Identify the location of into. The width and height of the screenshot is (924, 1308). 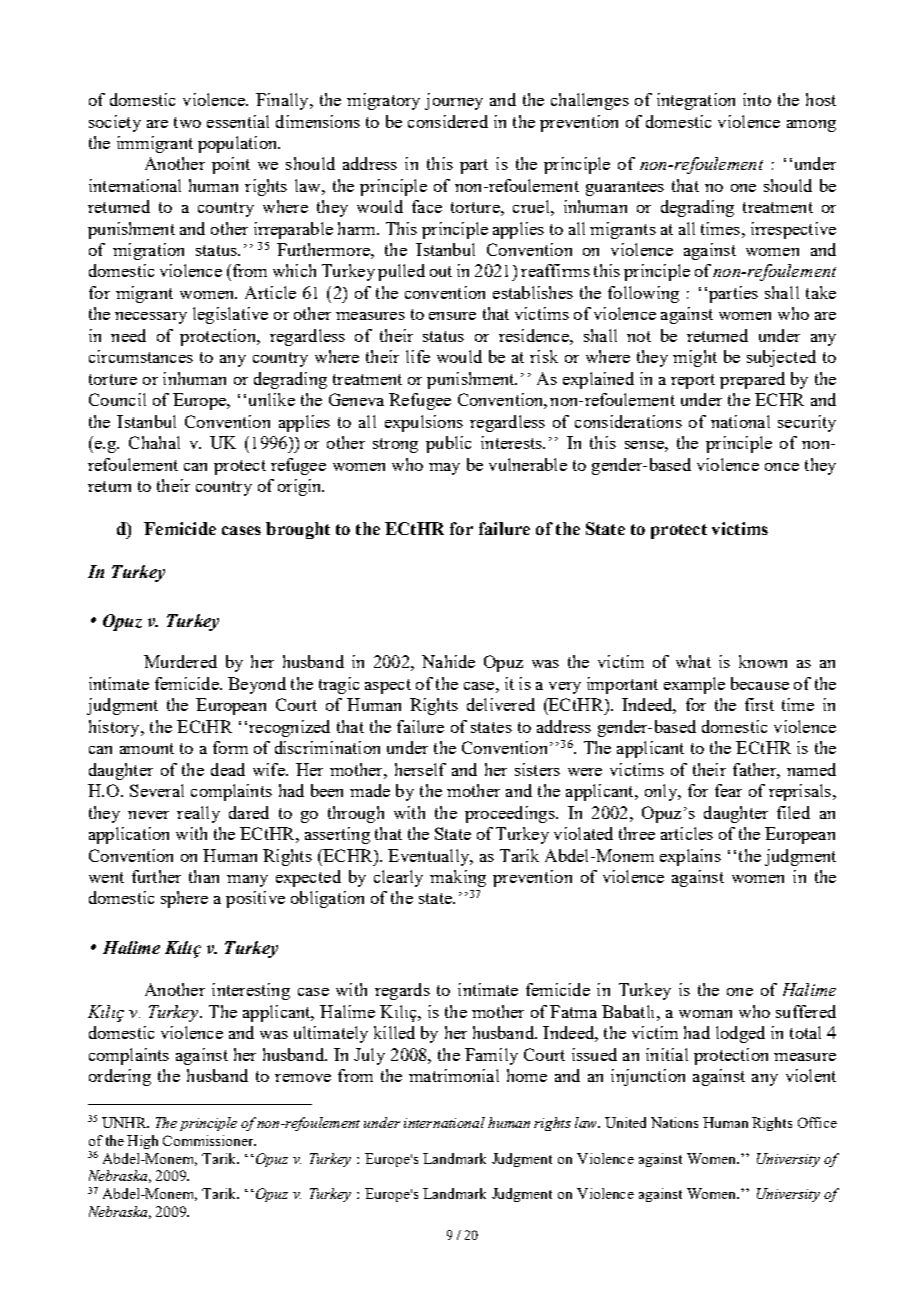
(757, 99).
